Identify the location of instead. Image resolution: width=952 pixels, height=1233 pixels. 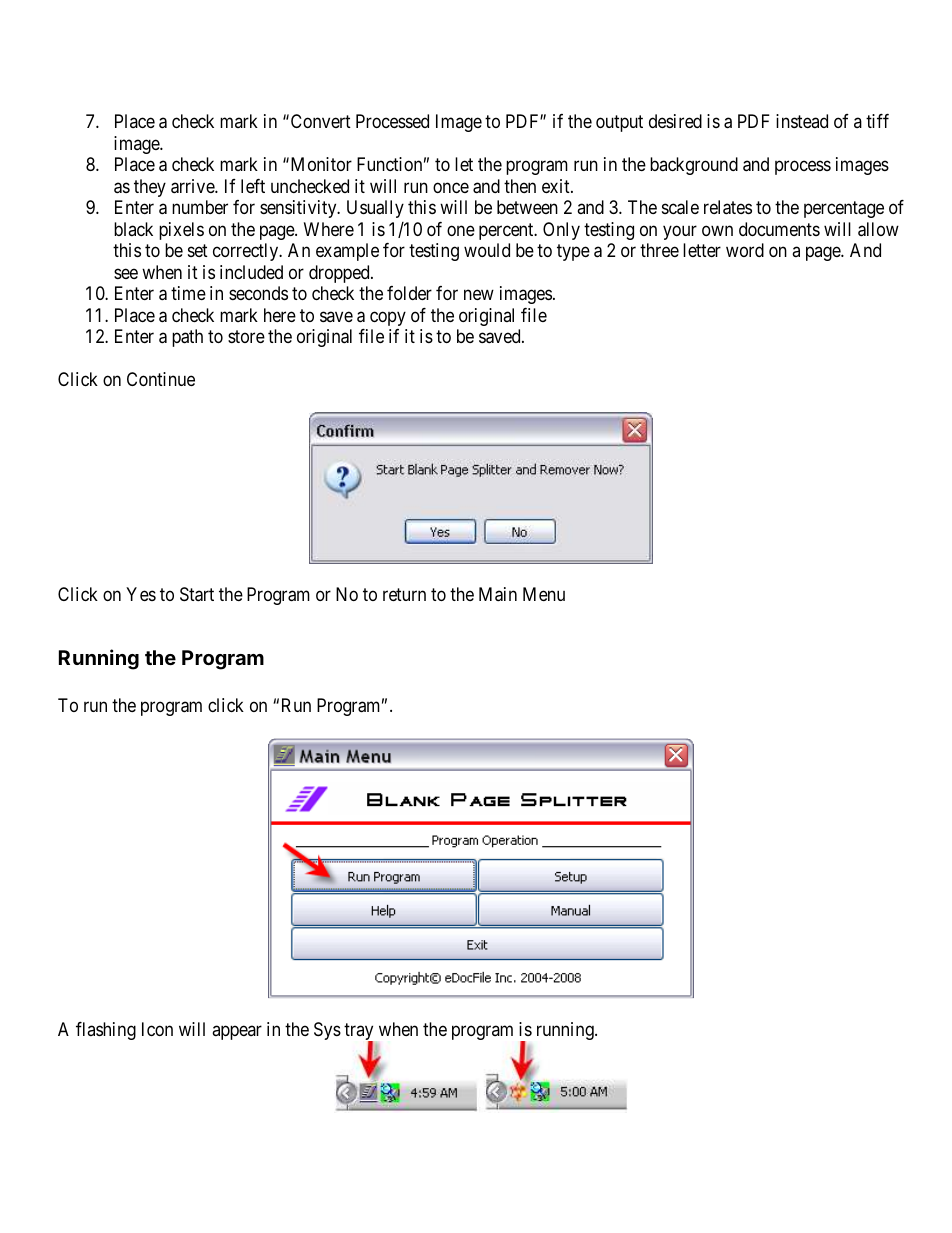
(802, 121).
